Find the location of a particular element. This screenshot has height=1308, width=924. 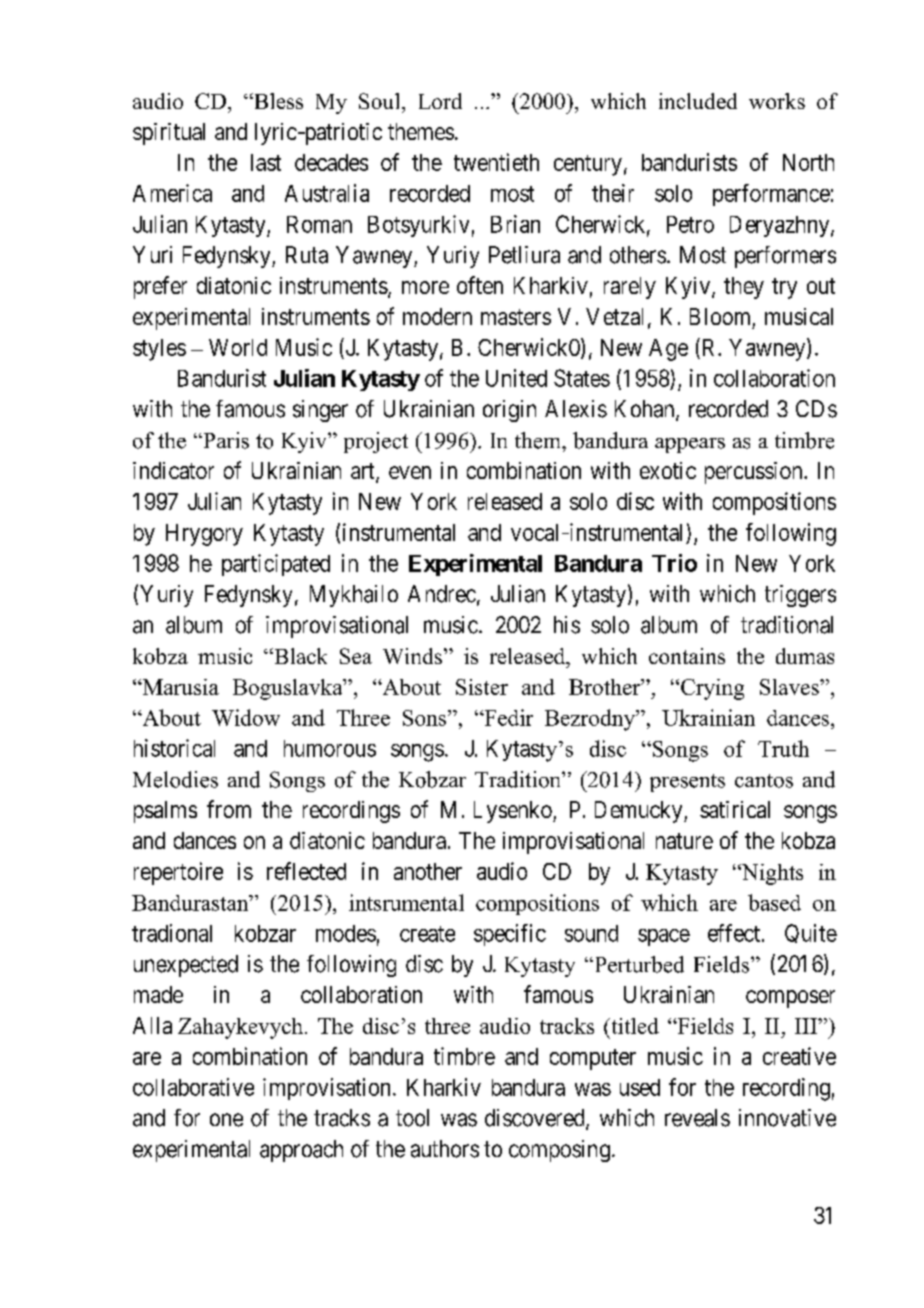

Sons is located at coordinates (426, 718).
